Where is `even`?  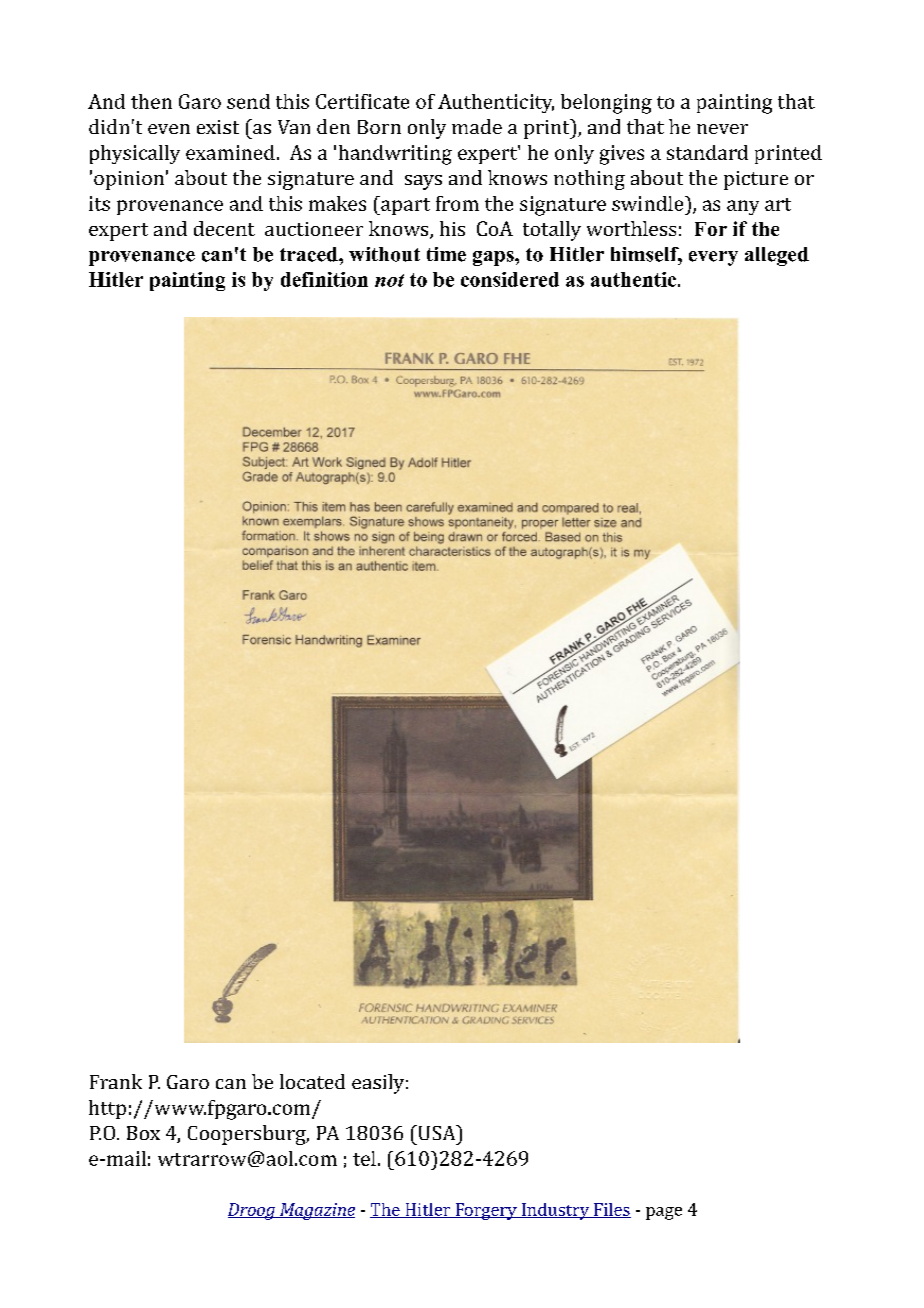 even is located at coordinates (169, 129).
